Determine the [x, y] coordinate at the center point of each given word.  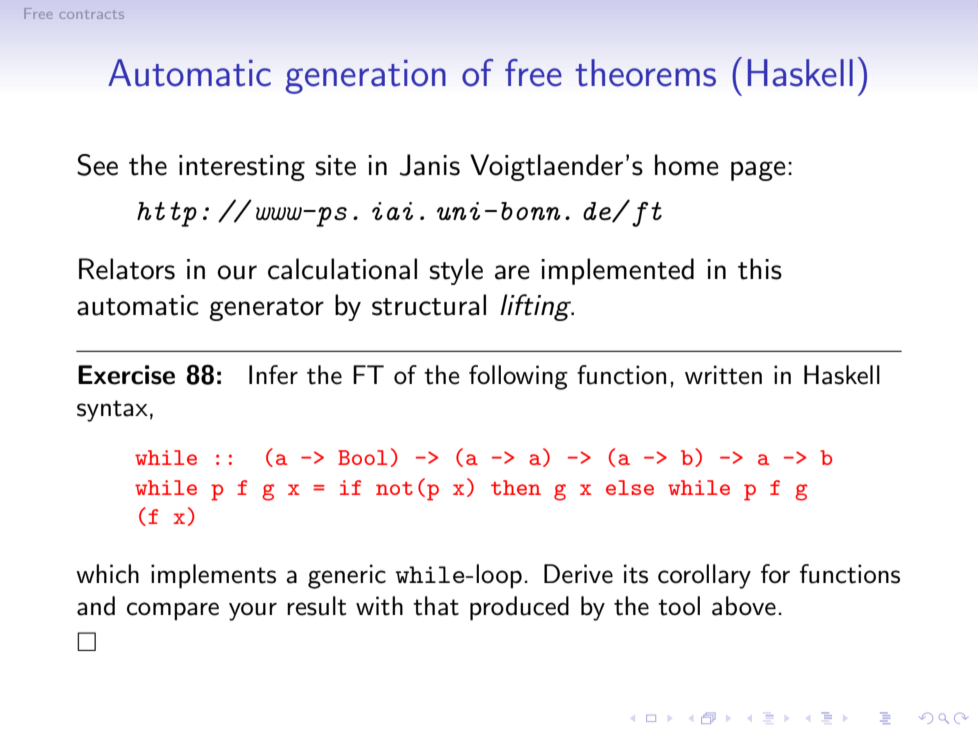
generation [366, 77]
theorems [645, 73]
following [518, 377]
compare [173, 611]
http [167, 214]
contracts [91, 14]
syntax [112, 411]
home [687, 165]
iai [392, 211]
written [723, 375]
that [436, 606]
